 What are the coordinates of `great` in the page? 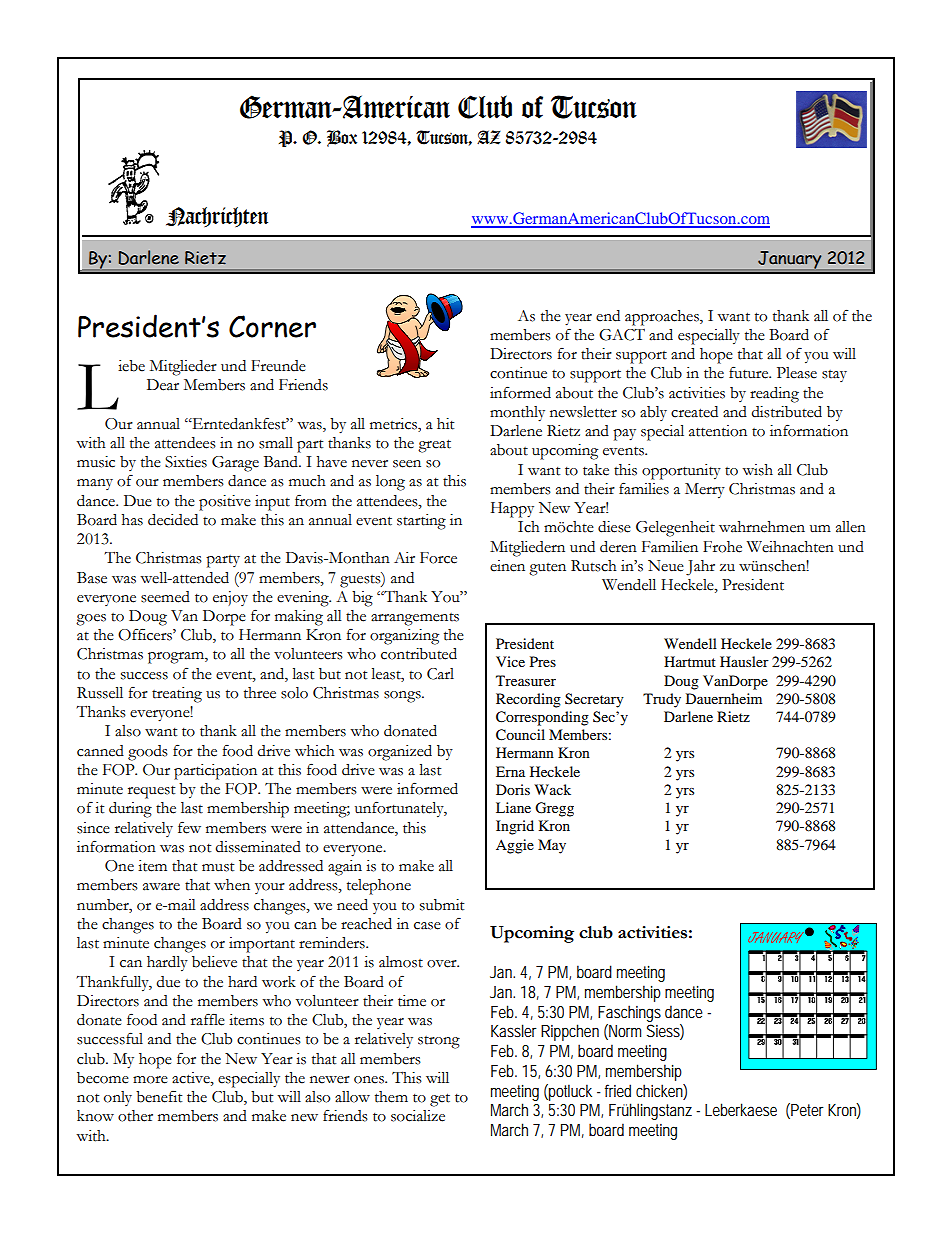 It's located at (434, 446).
